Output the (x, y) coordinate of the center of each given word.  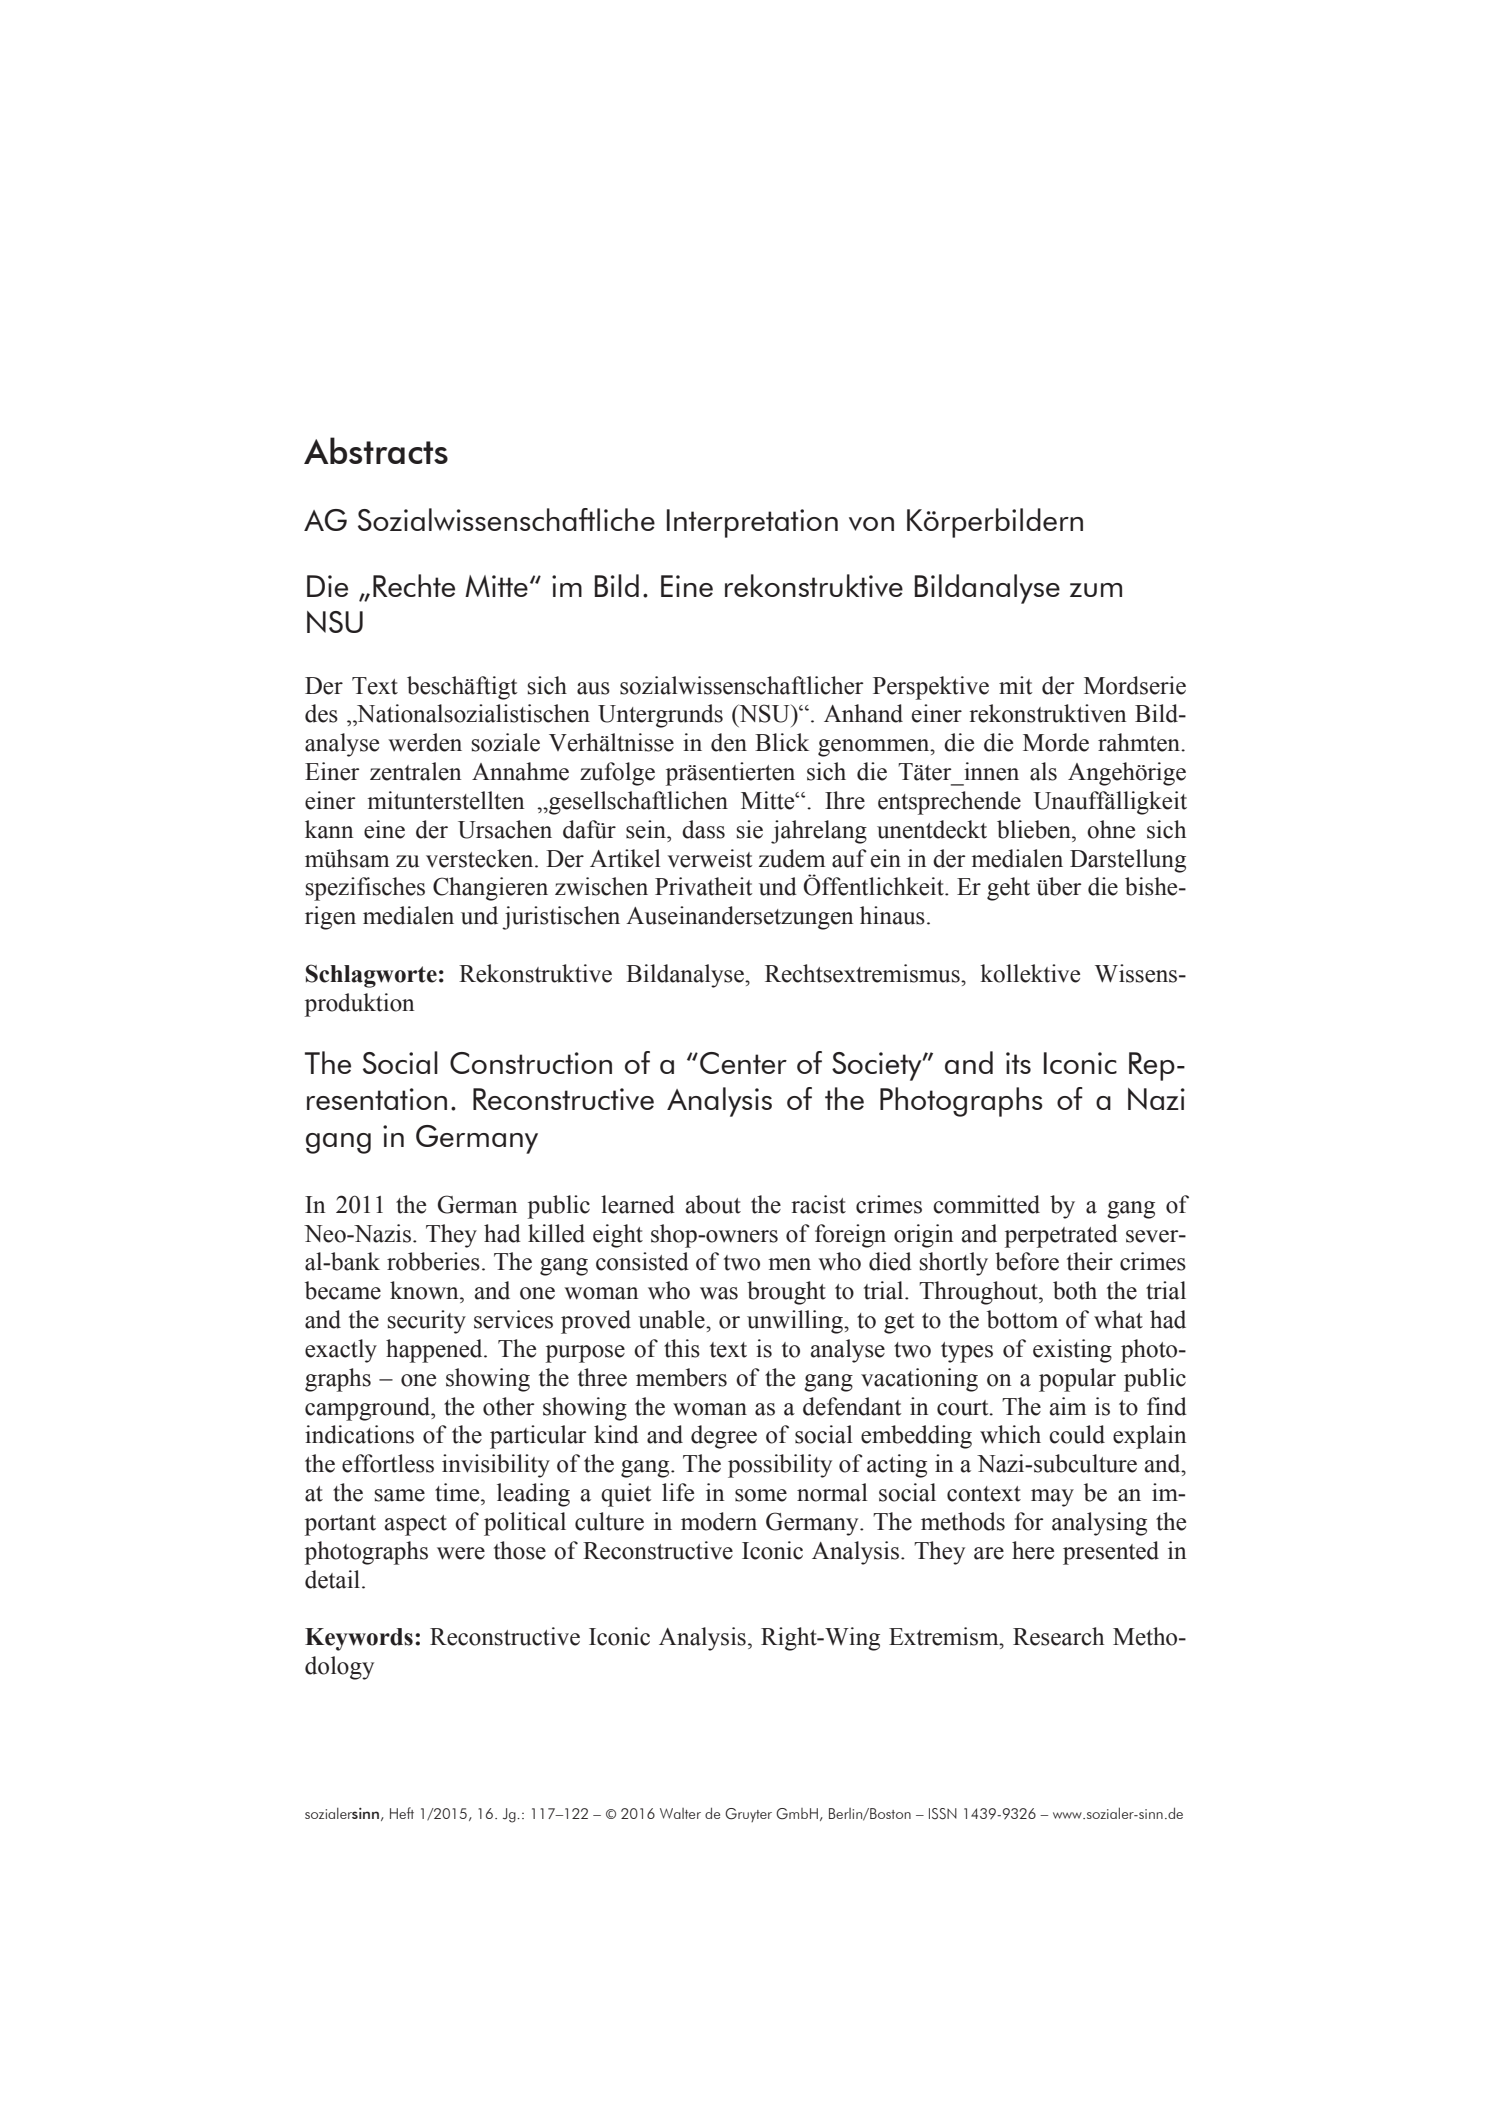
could (1077, 1434)
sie (750, 829)
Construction (531, 1063)
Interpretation (752, 523)
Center (743, 1063)
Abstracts (376, 450)
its (1018, 1063)
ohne (1111, 829)
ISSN (943, 1814)
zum (1096, 590)
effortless (388, 1463)
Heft (402, 1813)
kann (329, 829)
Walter (680, 1813)
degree (724, 1437)
